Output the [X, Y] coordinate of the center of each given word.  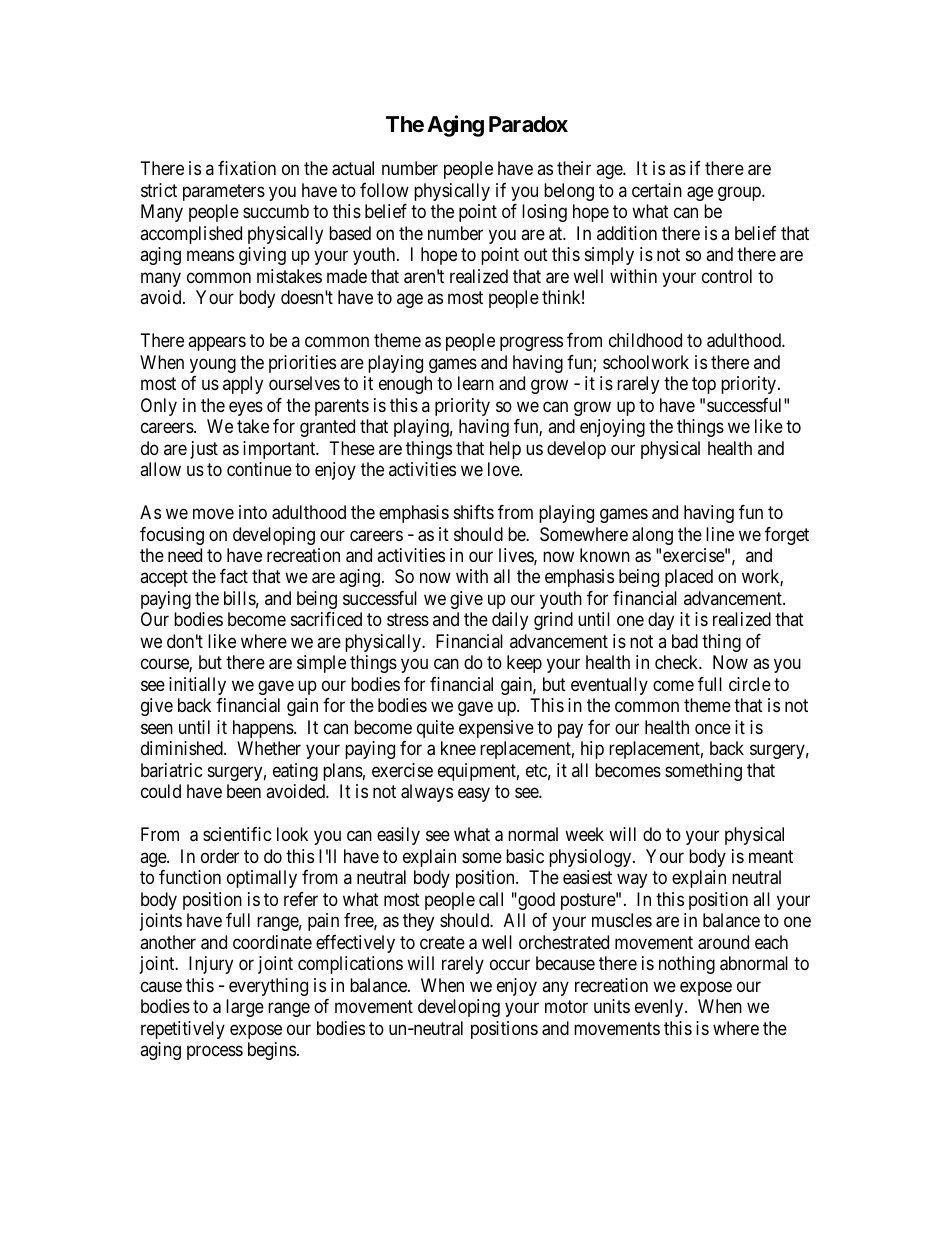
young [213, 365]
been [244, 791]
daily [510, 621]
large [245, 1008]
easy [474, 795]
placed [689, 578]
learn [476, 383]
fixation [247, 168]
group [740, 193]
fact [234, 576]
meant [771, 857]
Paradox [528, 124]
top [704, 385]
